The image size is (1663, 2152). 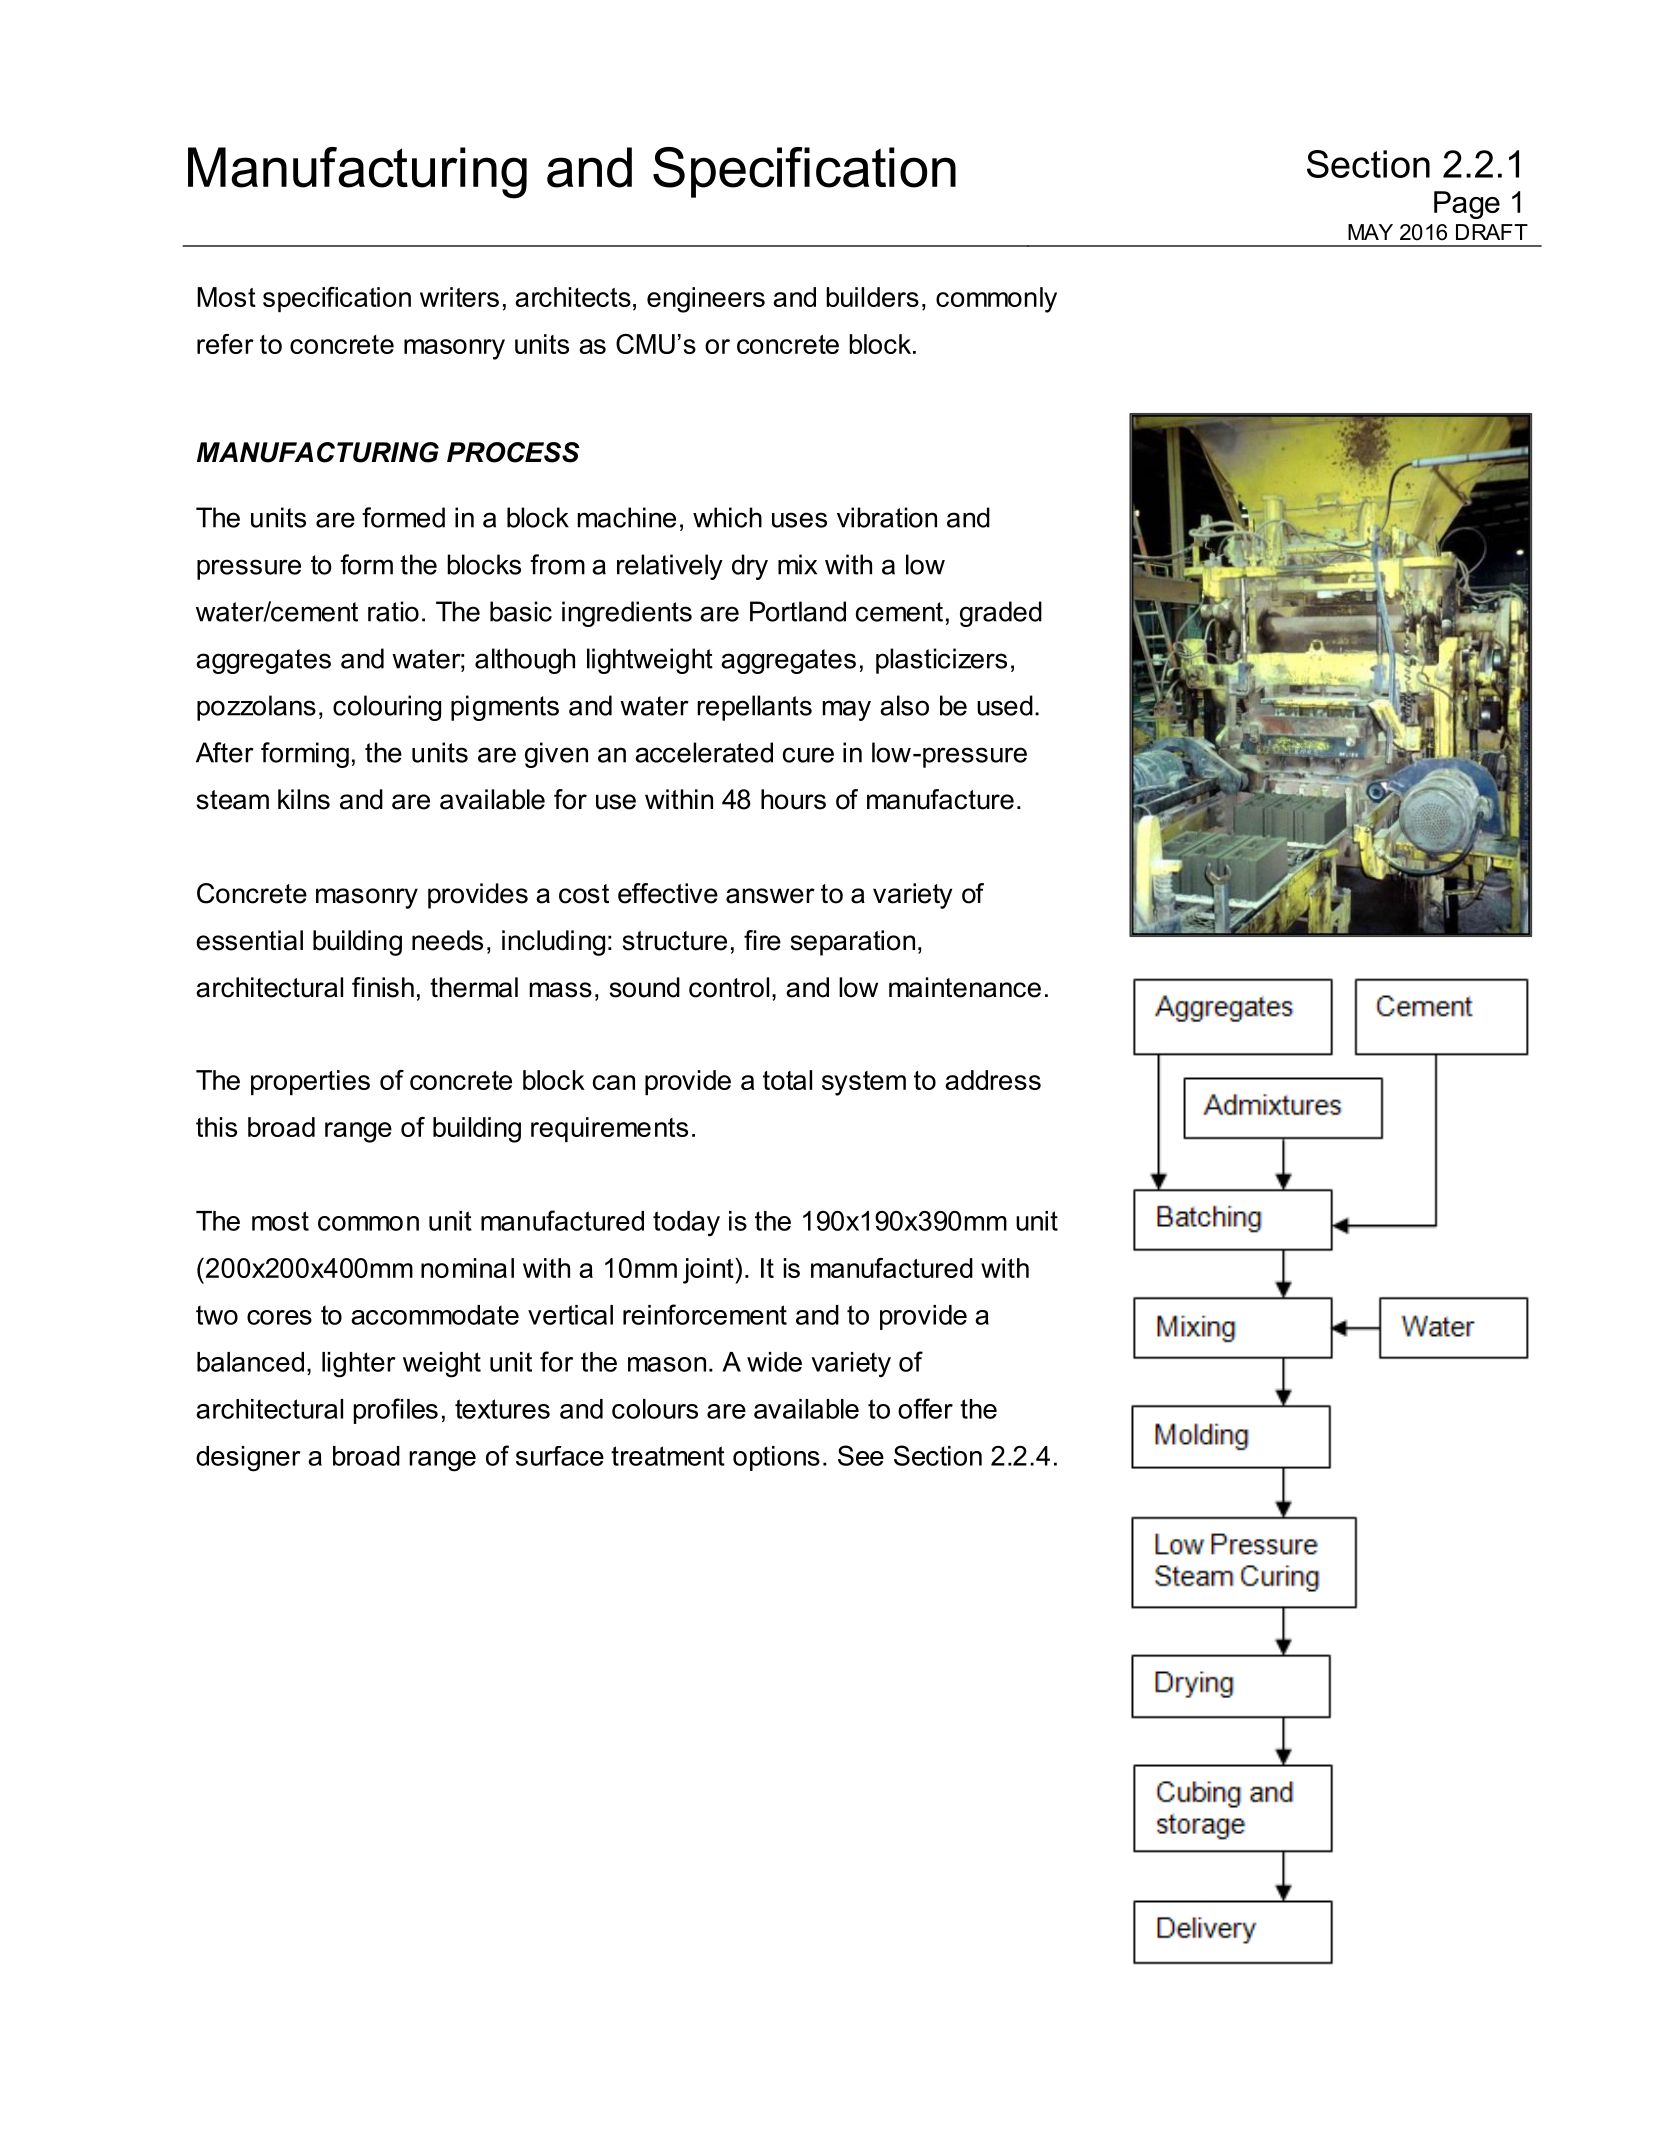 What do you see at coordinates (925, 1408) in the screenshot?
I see `offer` at bounding box center [925, 1408].
